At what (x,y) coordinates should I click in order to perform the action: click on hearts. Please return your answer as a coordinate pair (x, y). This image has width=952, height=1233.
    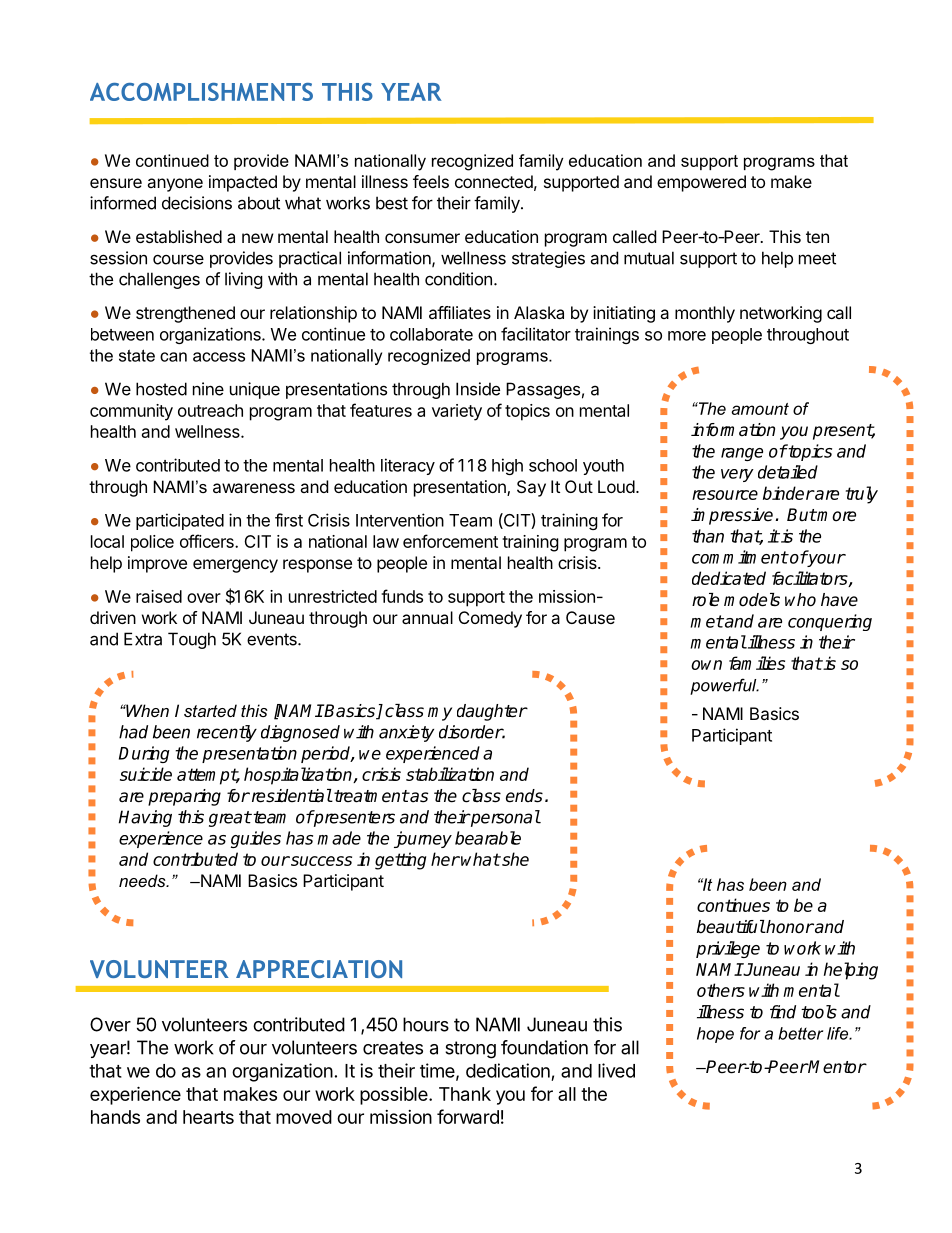
    Looking at the image, I should click on (208, 1117).
